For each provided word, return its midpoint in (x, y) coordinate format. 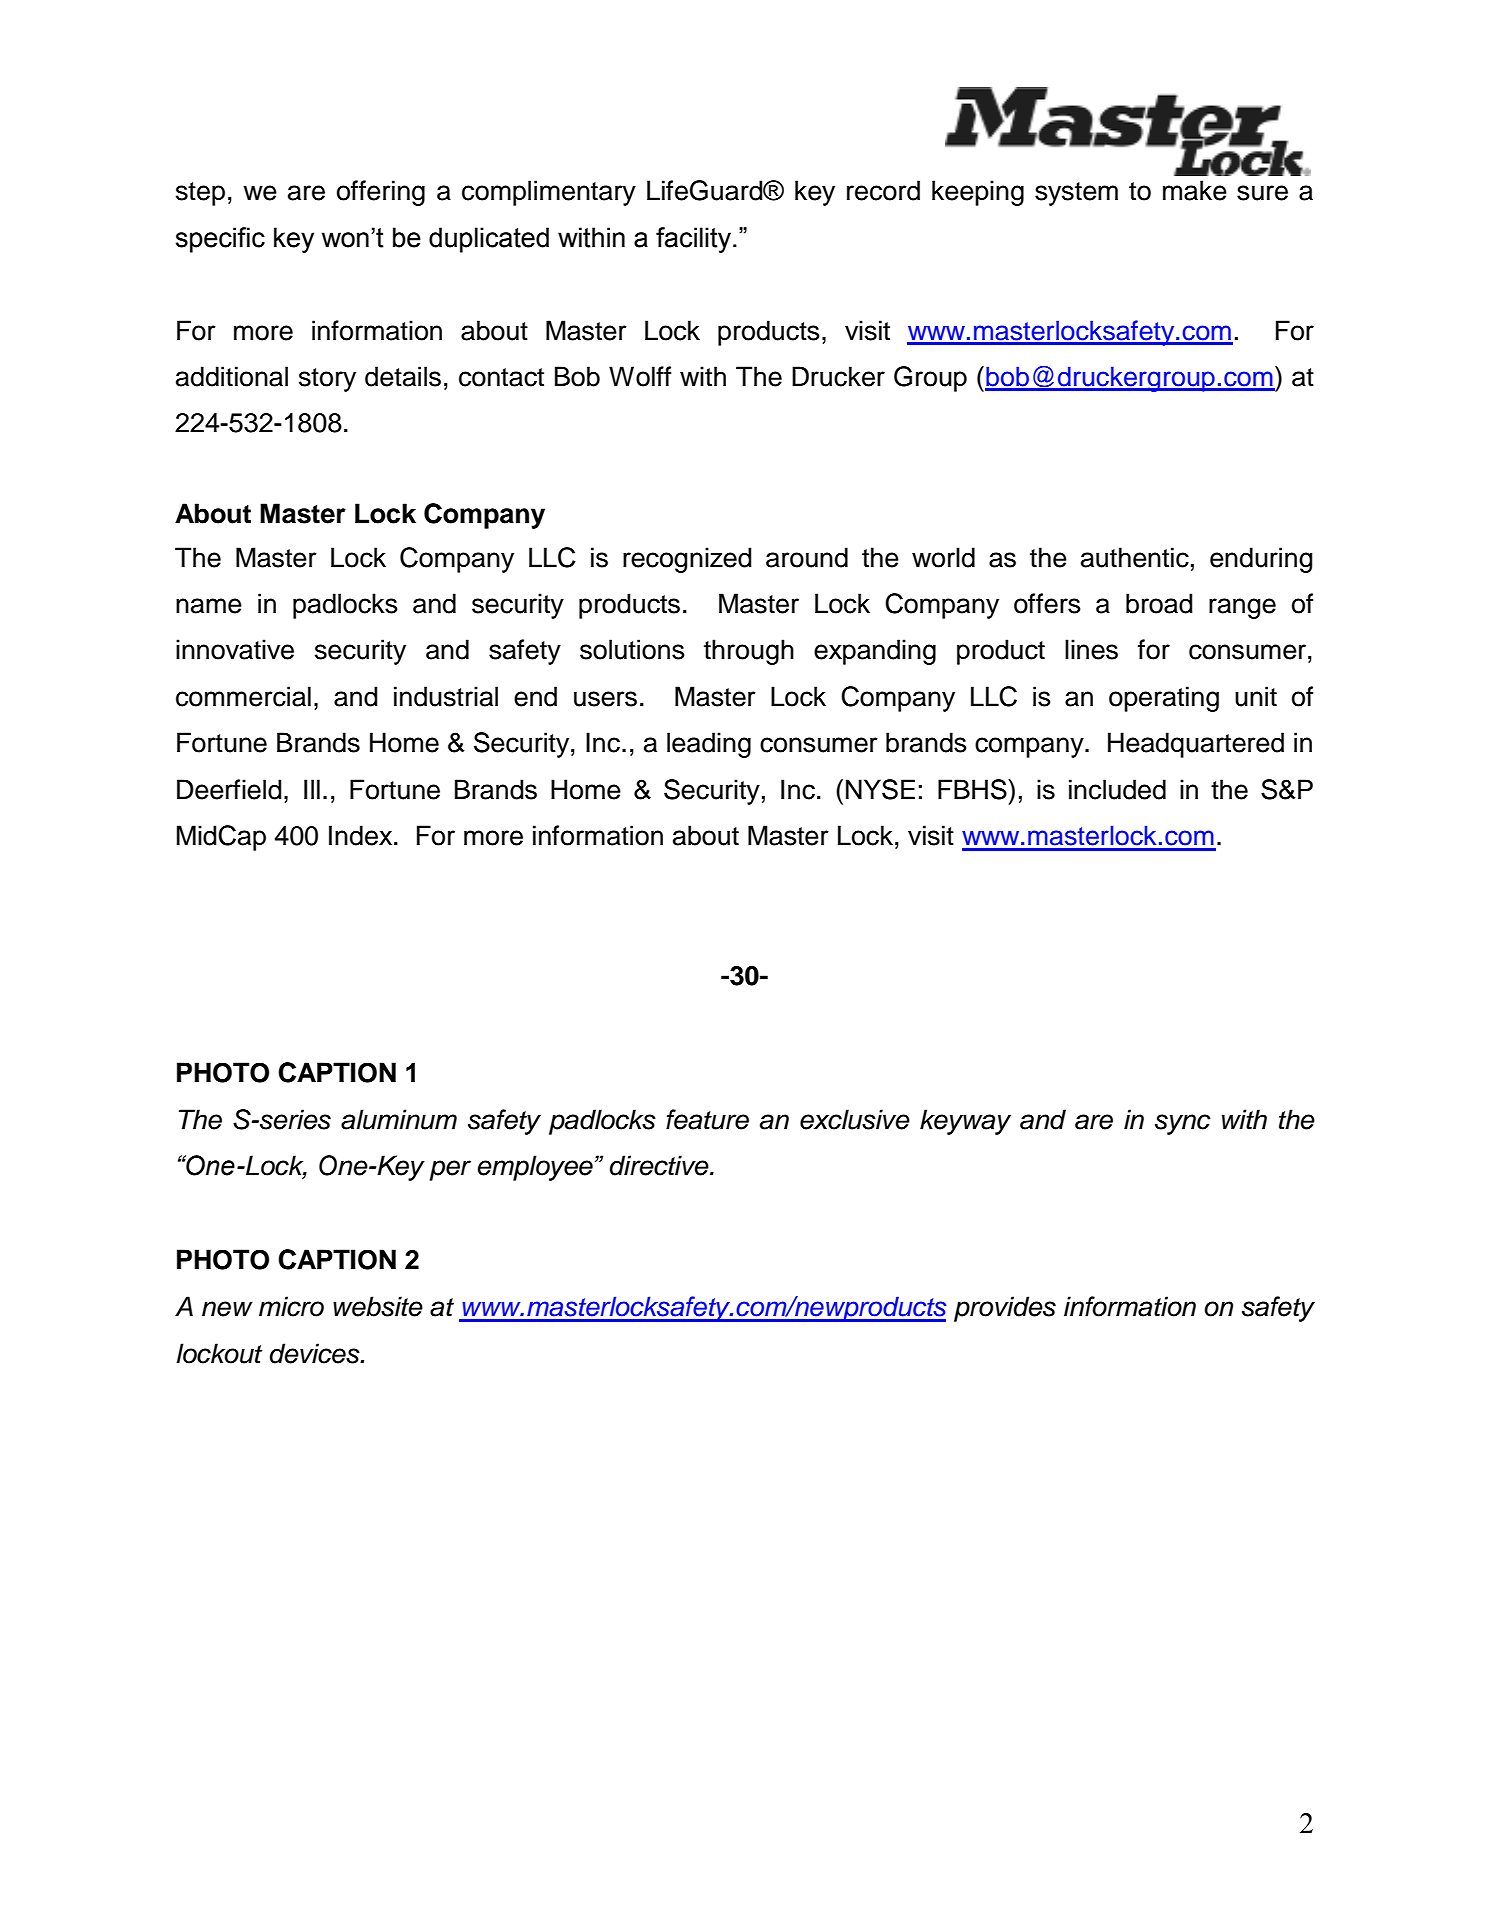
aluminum (399, 1119)
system (1076, 194)
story (327, 380)
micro (291, 1306)
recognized (687, 560)
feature (707, 1119)
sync (1183, 1124)
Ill (312, 789)
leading (709, 745)
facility (693, 240)
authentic (1135, 557)
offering (381, 193)
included (1117, 789)
